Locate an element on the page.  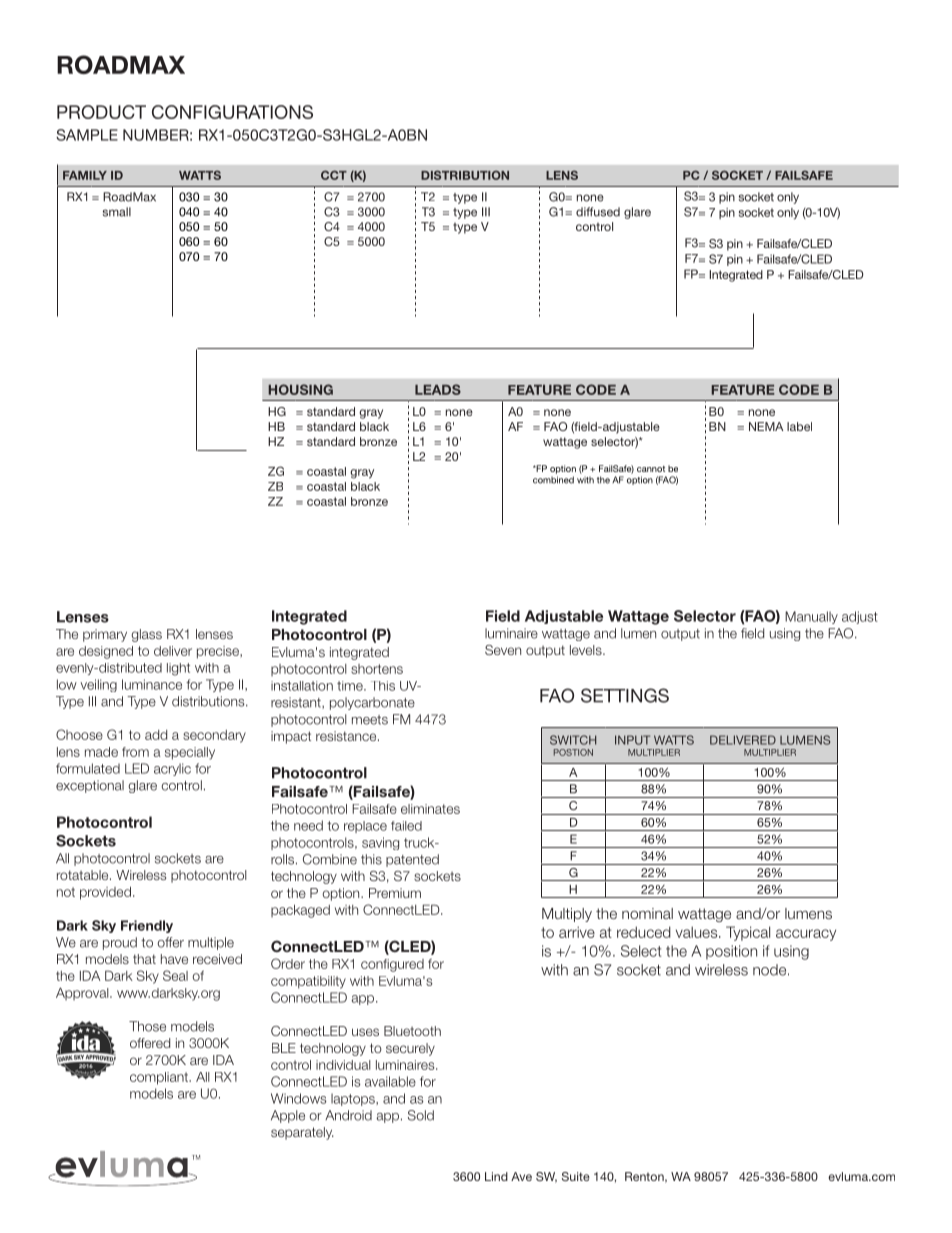
diffused is located at coordinates (598, 212).
